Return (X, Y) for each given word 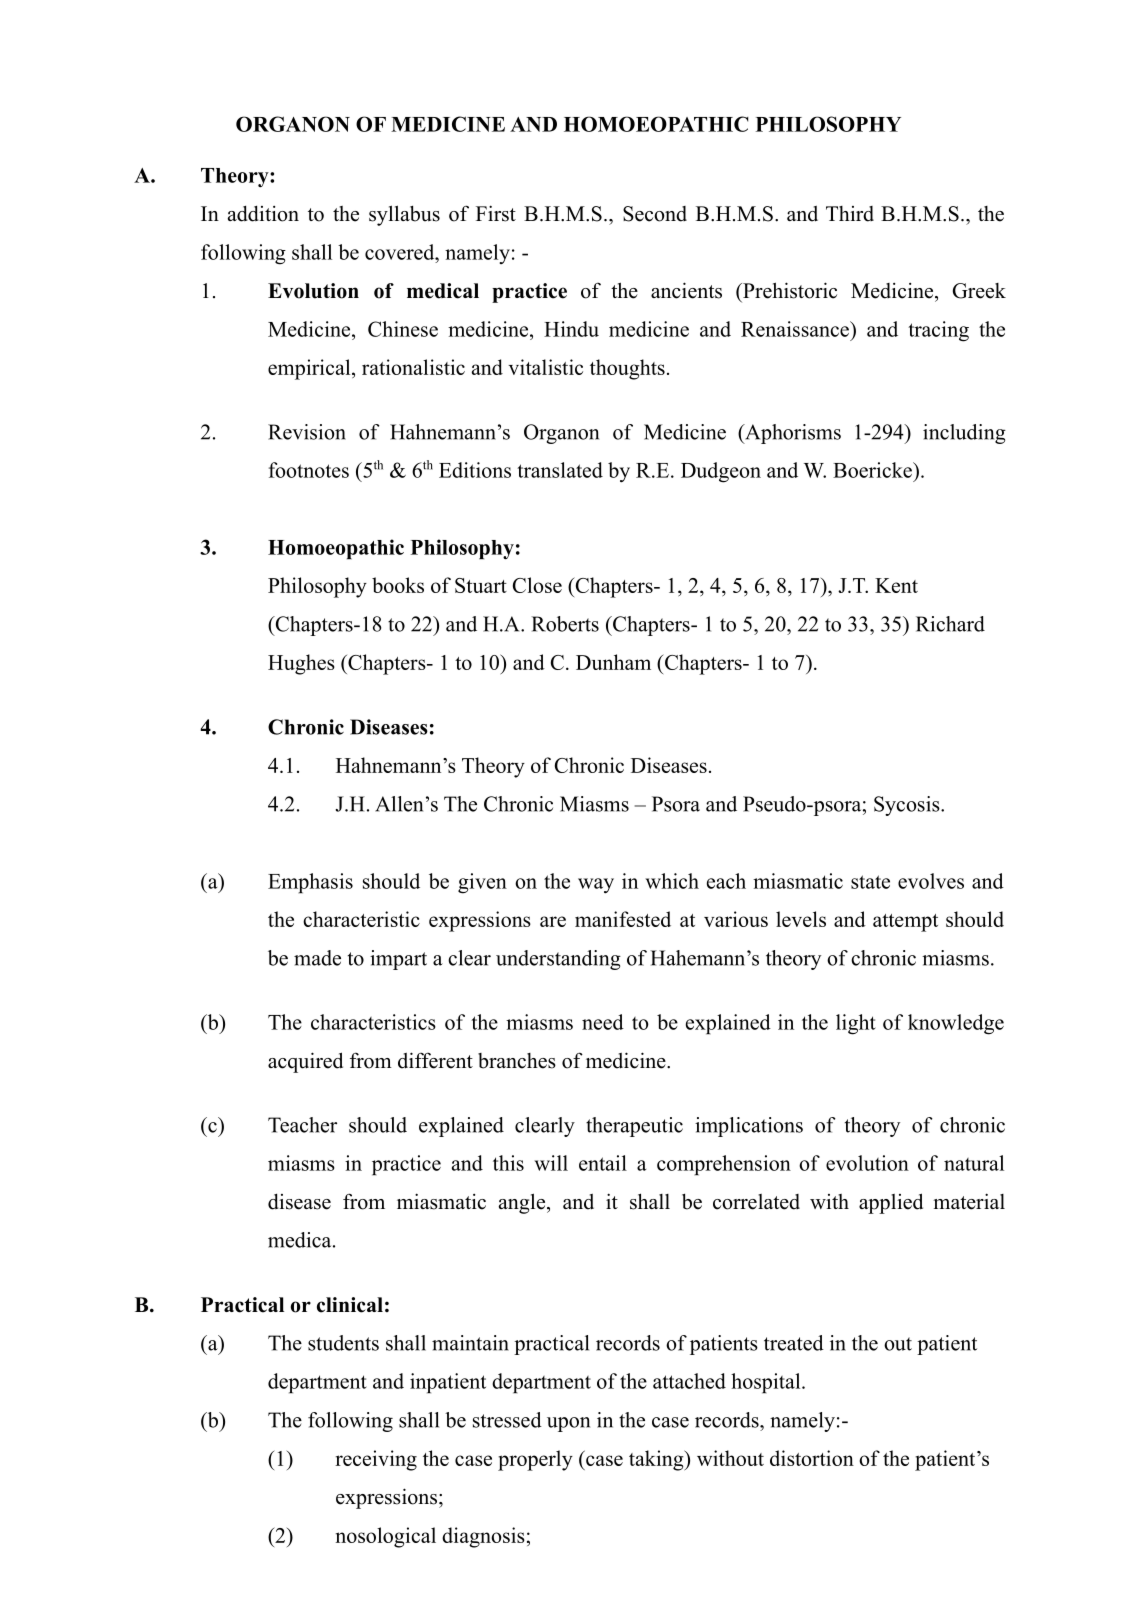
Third (850, 214)
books (398, 585)
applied (891, 1203)
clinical (350, 1305)
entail (603, 1163)
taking (657, 1460)
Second (655, 214)
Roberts (565, 624)
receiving (376, 1460)
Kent (896, 585)
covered (401, 252)
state (870, 882)
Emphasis (310, 883)
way (596, 886)
